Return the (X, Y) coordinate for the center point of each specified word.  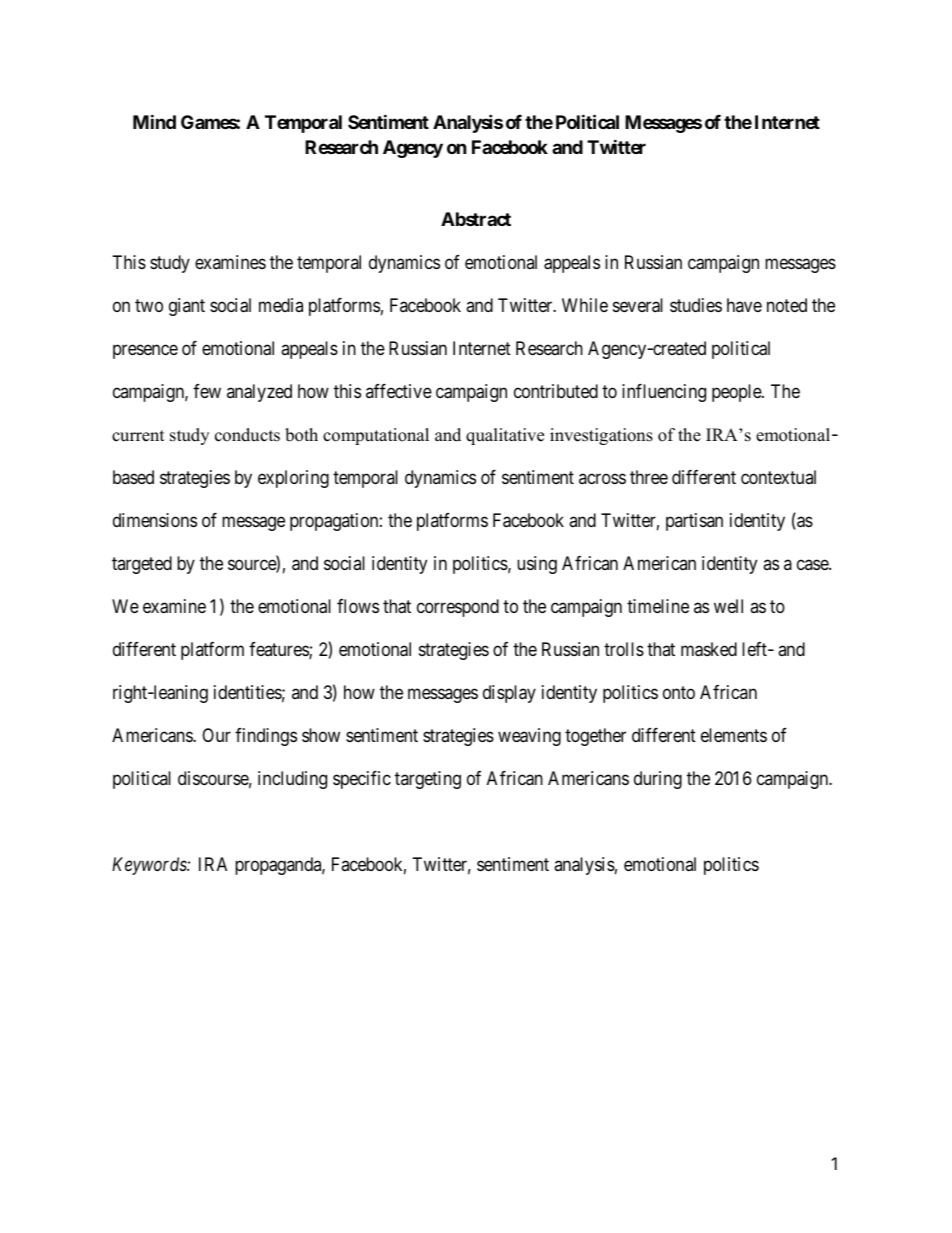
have (744, 305)
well (728, 606)
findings (266, 737)
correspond (458, 608)
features (279, 650)
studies (696, 305)
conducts (247, 435)
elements (734, 735)
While (585, 305)
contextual (778, 477)
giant (187, 307)
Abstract (476, 219)
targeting (428, 780)
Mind (154, 121)
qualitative (505, 436)
